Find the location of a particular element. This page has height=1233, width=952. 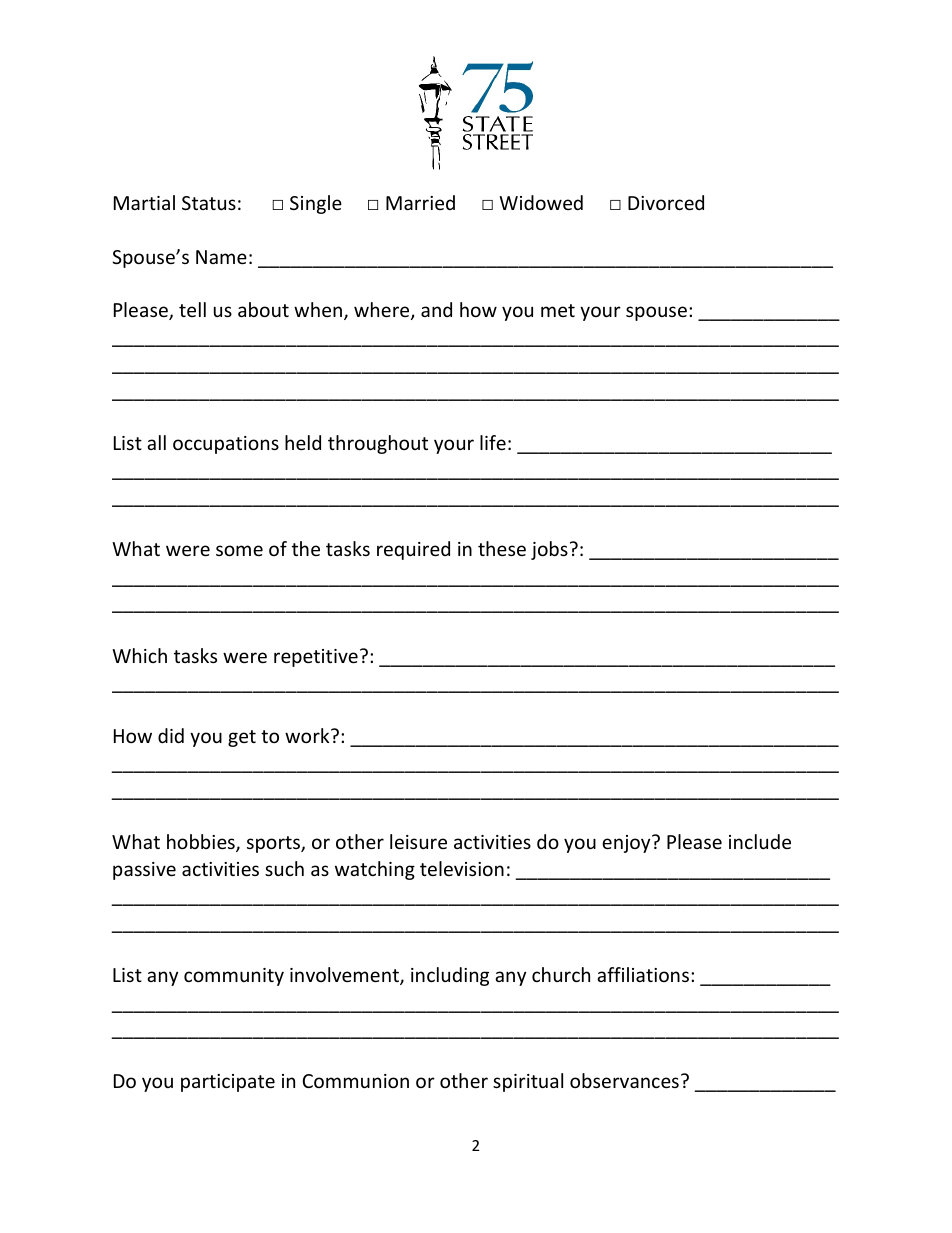

jobs is located at coordinates (549, 550).
